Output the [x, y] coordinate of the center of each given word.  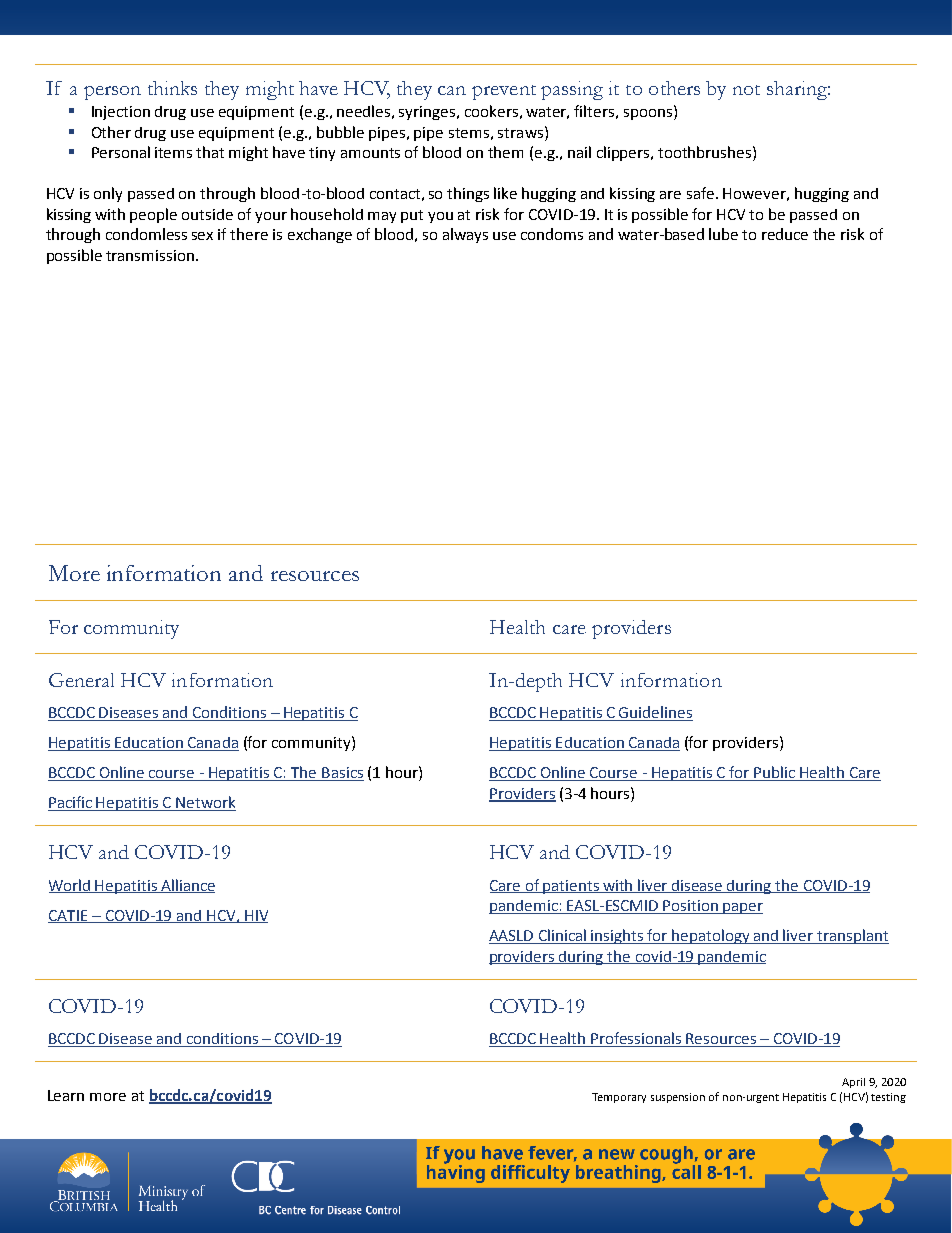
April [853, 1083]
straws [520, 133]
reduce [785, 234]
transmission [150, 255]
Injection [121, 113]
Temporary [619, 1098]
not [746, 90]
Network [205, 803]
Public [775, 773]
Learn [66, 1095]
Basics [342, 774]
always [465, 235]
